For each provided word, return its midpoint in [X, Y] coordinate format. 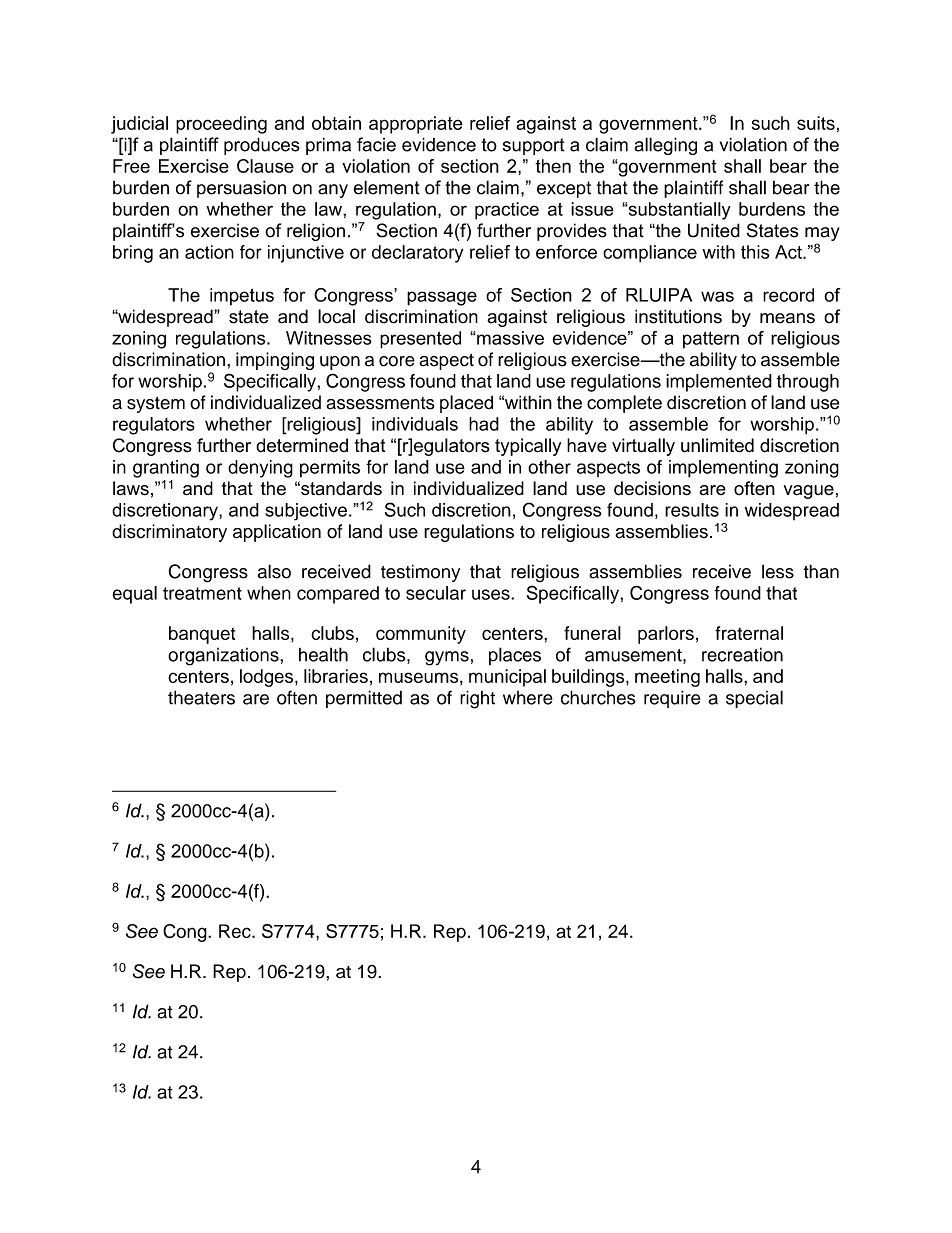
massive [509, 338]
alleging [665, 146]
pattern [711, 340]
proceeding [221, 125]
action [209, 252]
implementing [723, 469]
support [534, 146]
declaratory [417, 254]
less [778, 571]
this [755, 252]
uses [492, 594]
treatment [202, 593]
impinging [275, 361]
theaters [201, 697]
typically [528, 447]
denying [260, 469]
